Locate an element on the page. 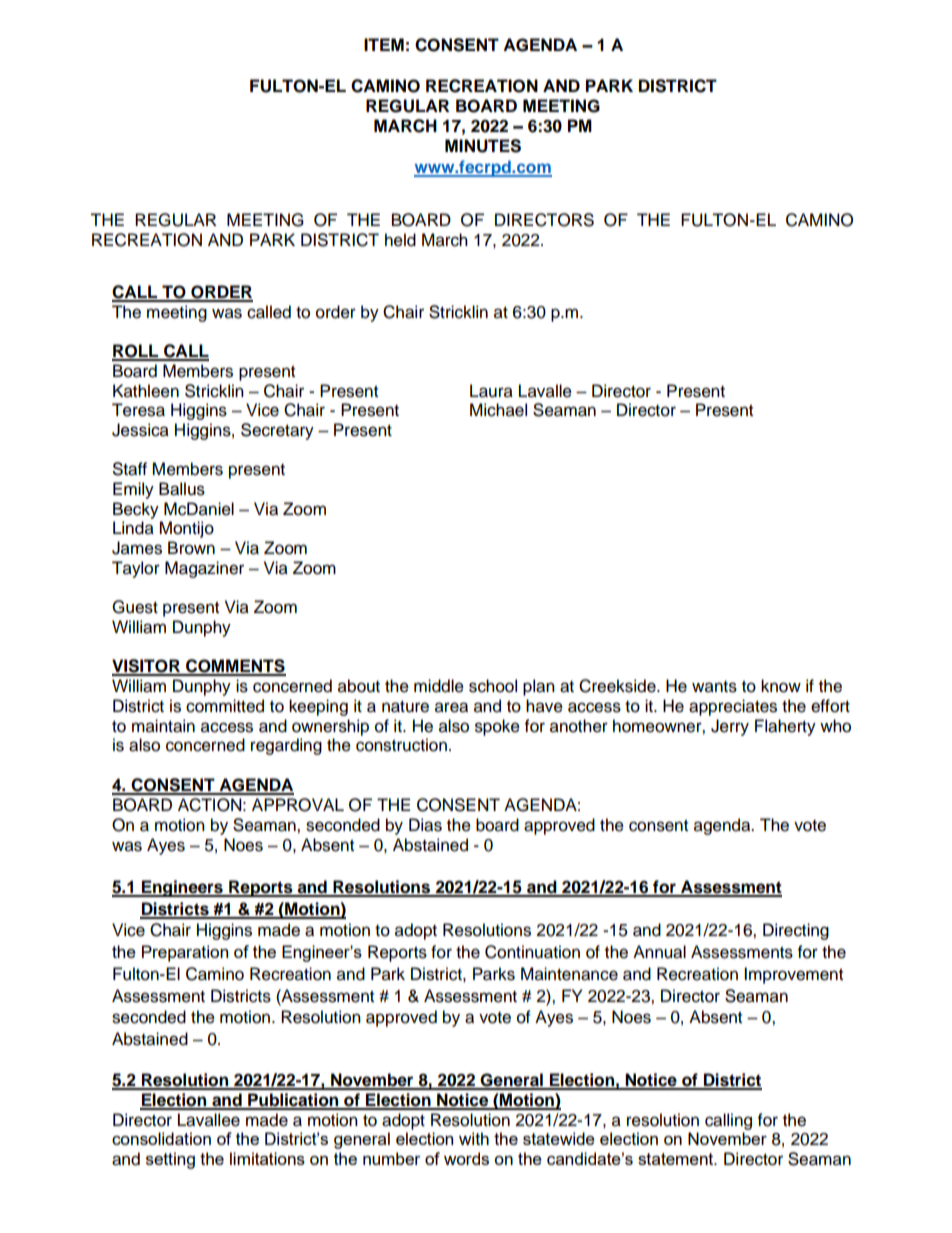 The width and height of the image is (952, 1233). Laura is located at coordinates (491, 391).
